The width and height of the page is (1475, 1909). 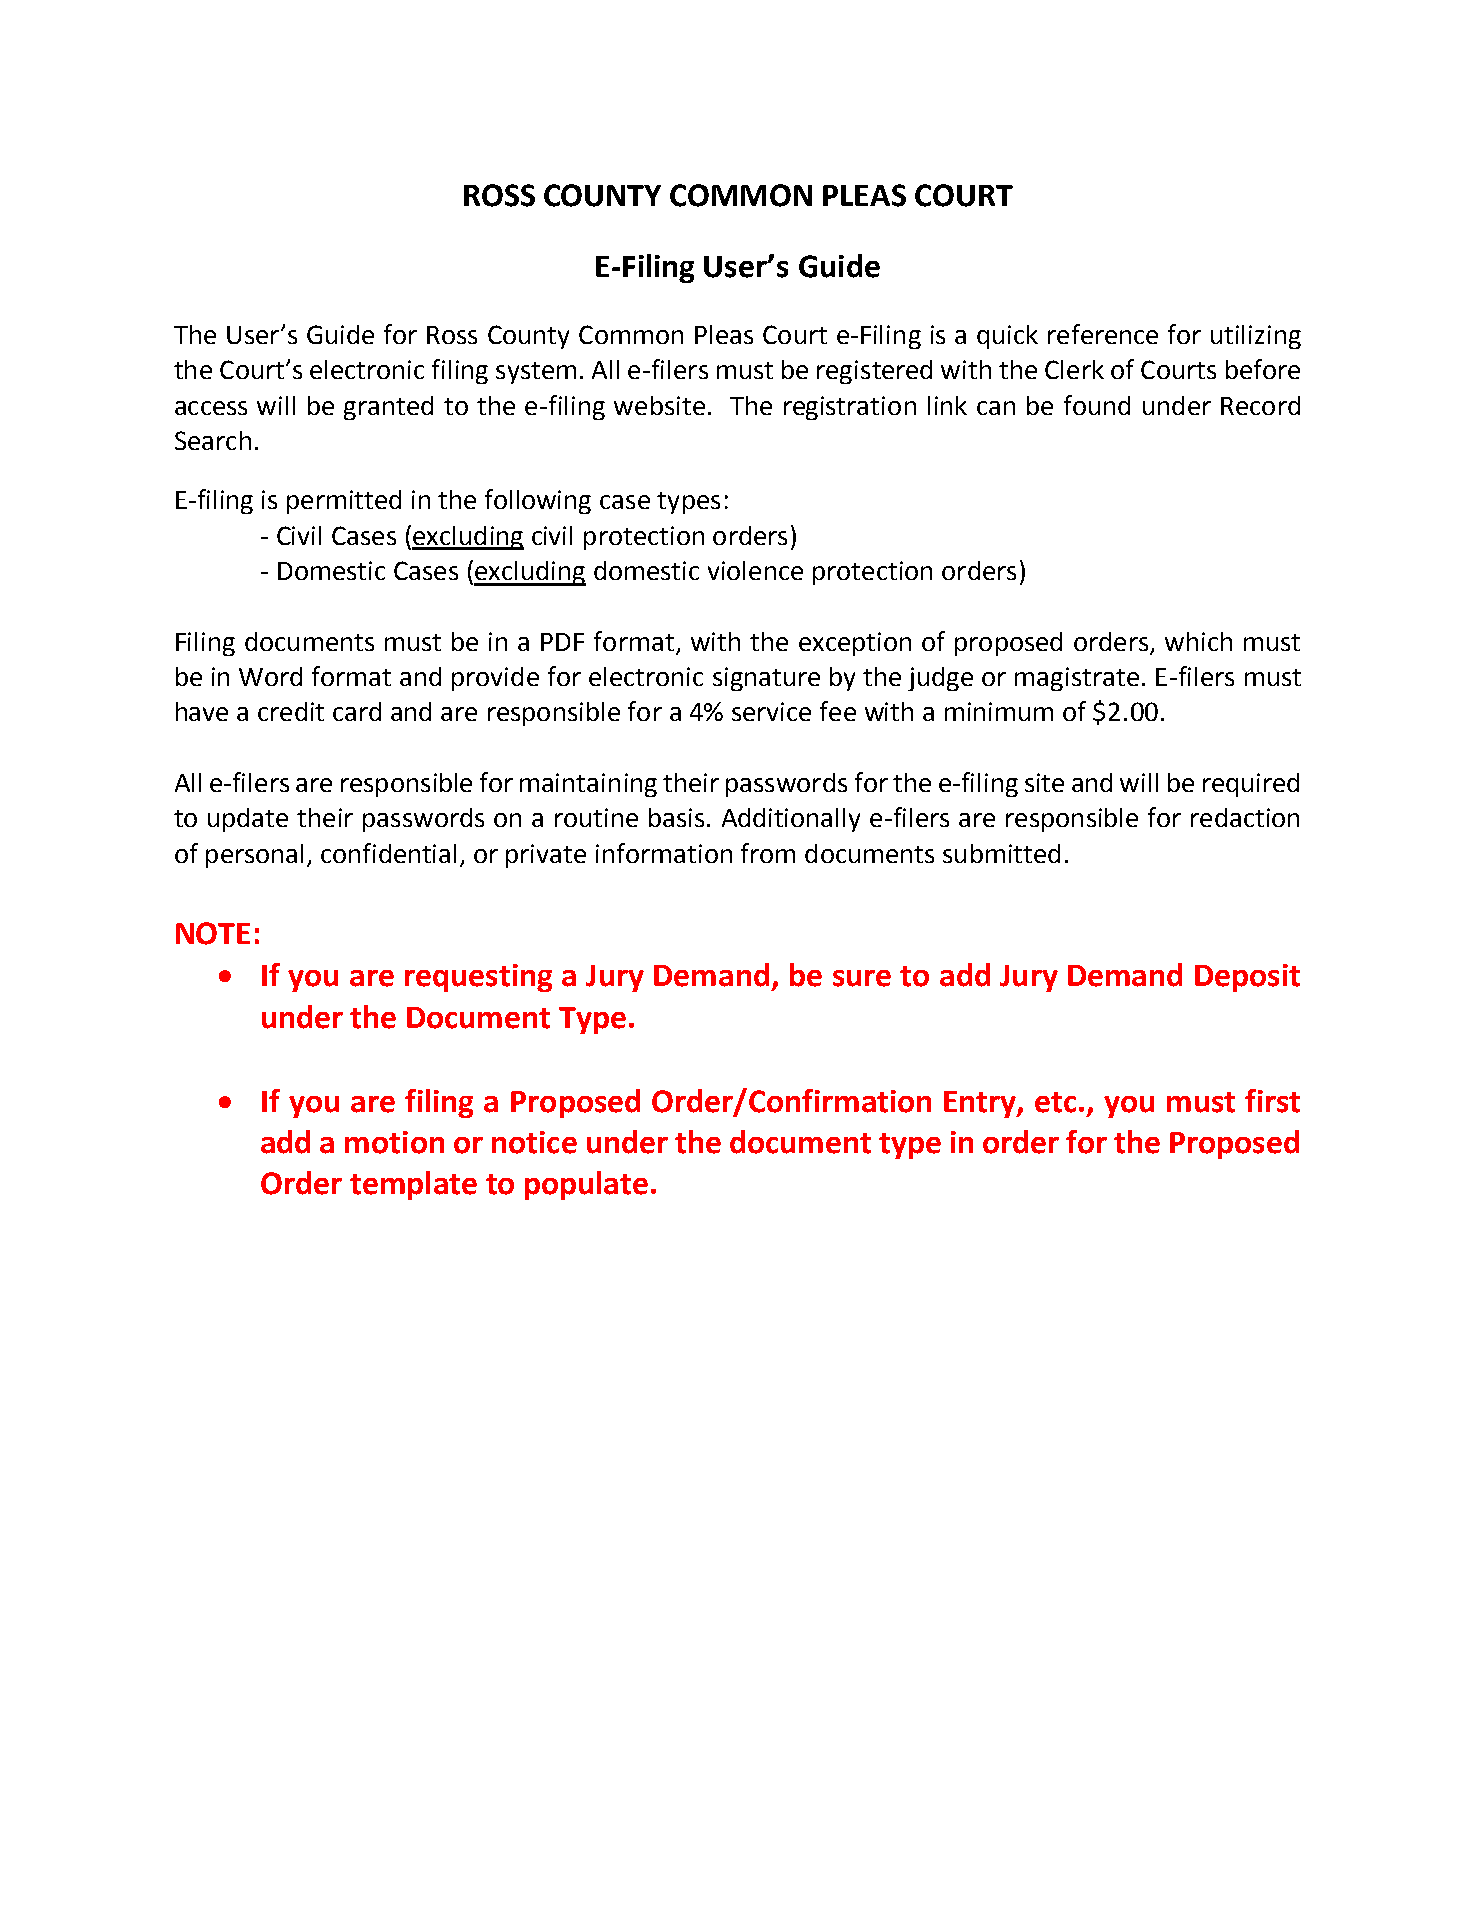 I want to click on required, so click(x=1251, y=785).
